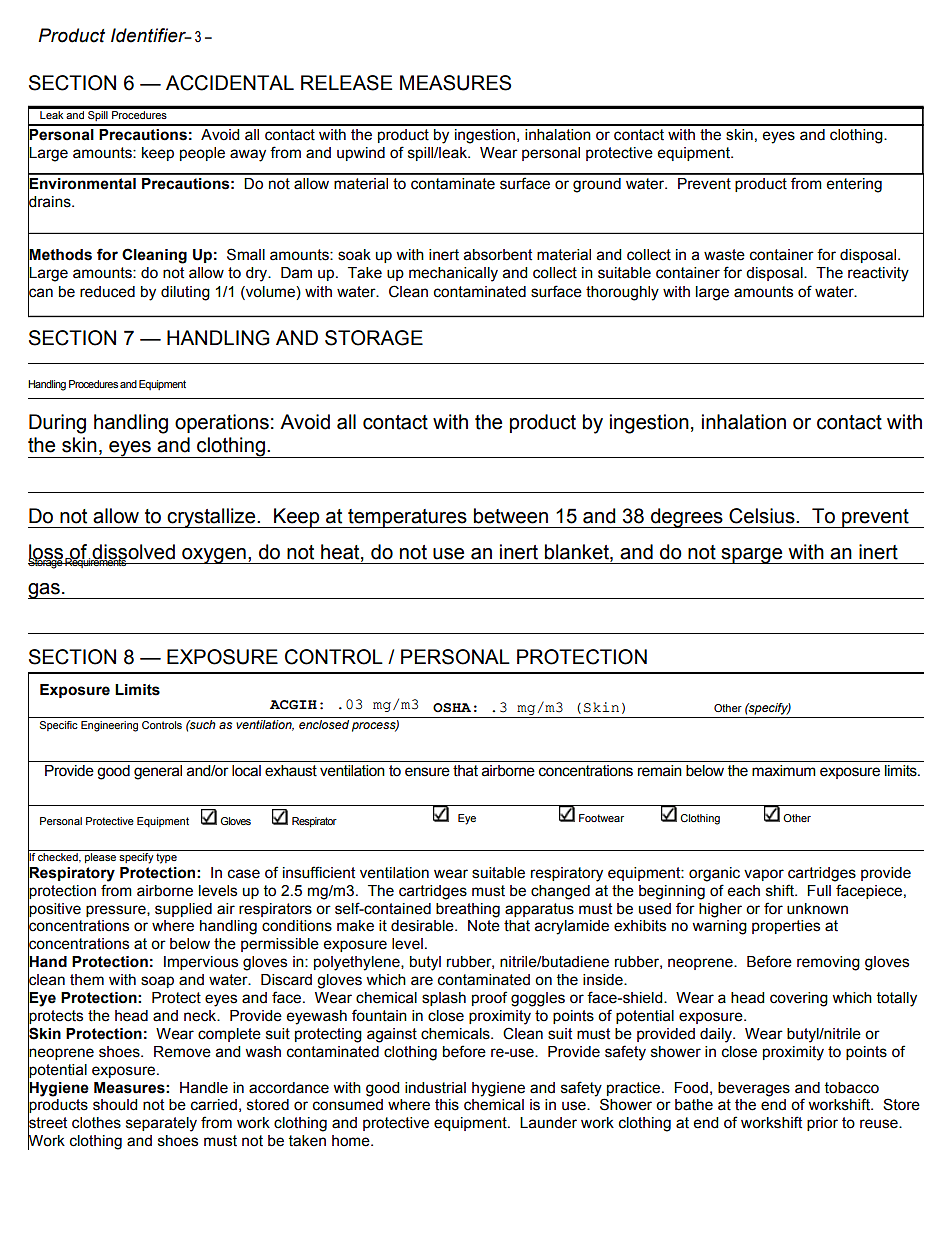 This screenshot has height=1233, width=952. I want to click on people, so click(202, 154).
